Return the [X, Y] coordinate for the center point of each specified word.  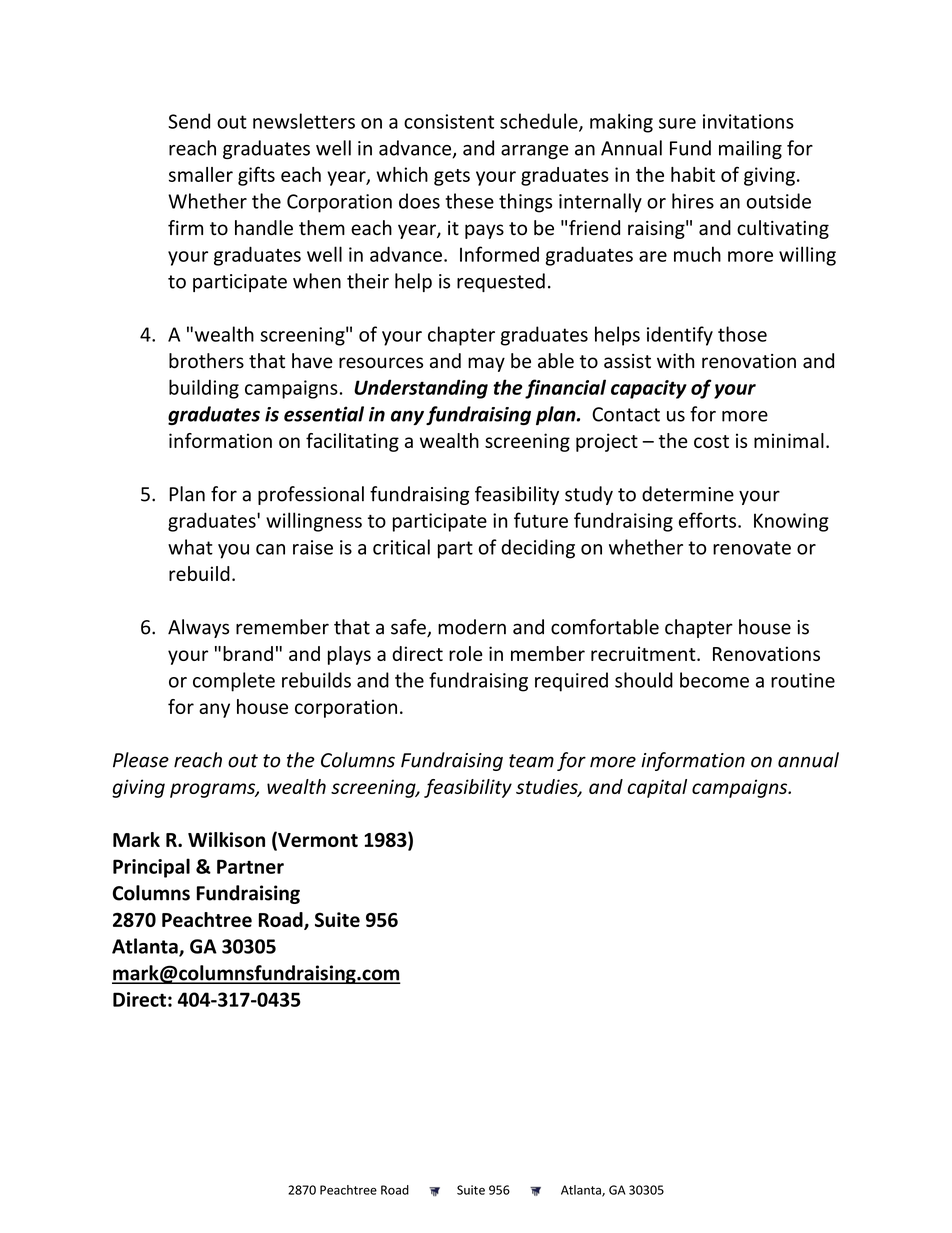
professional [311, 495]
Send [189, 121]
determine [688, 494]
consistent [449, 121]
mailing [750, 149]
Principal [151, 868]
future [541, 520]
